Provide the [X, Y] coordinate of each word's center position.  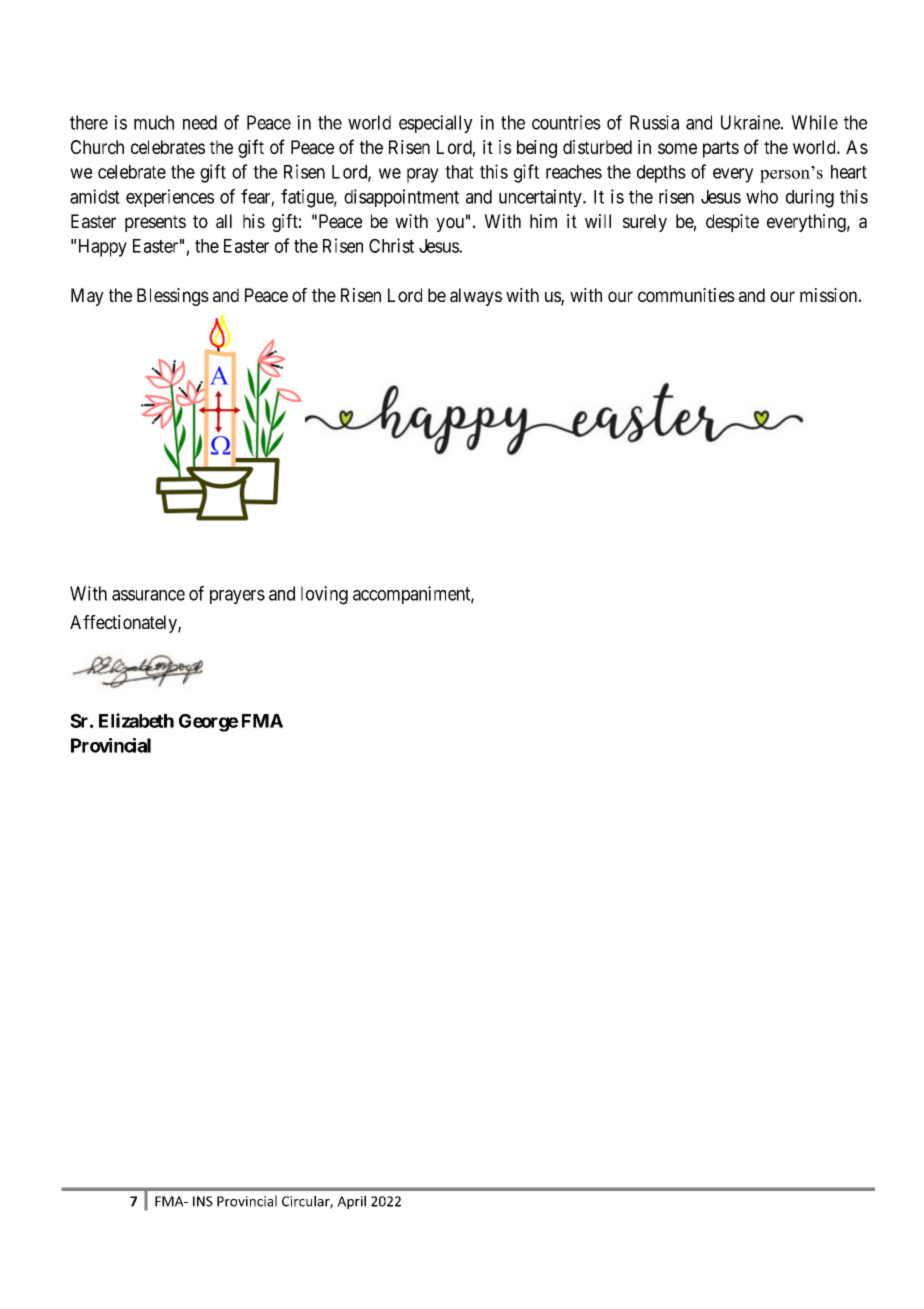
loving [324, 595]
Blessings [173, 297]
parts [721, 149]
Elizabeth [136, 720]
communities [686, 295]
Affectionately [124, 624]
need [200, 122]
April [351, 1202]
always [476, 297]
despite [732, 223]
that [459, 172]
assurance [148, 595]
